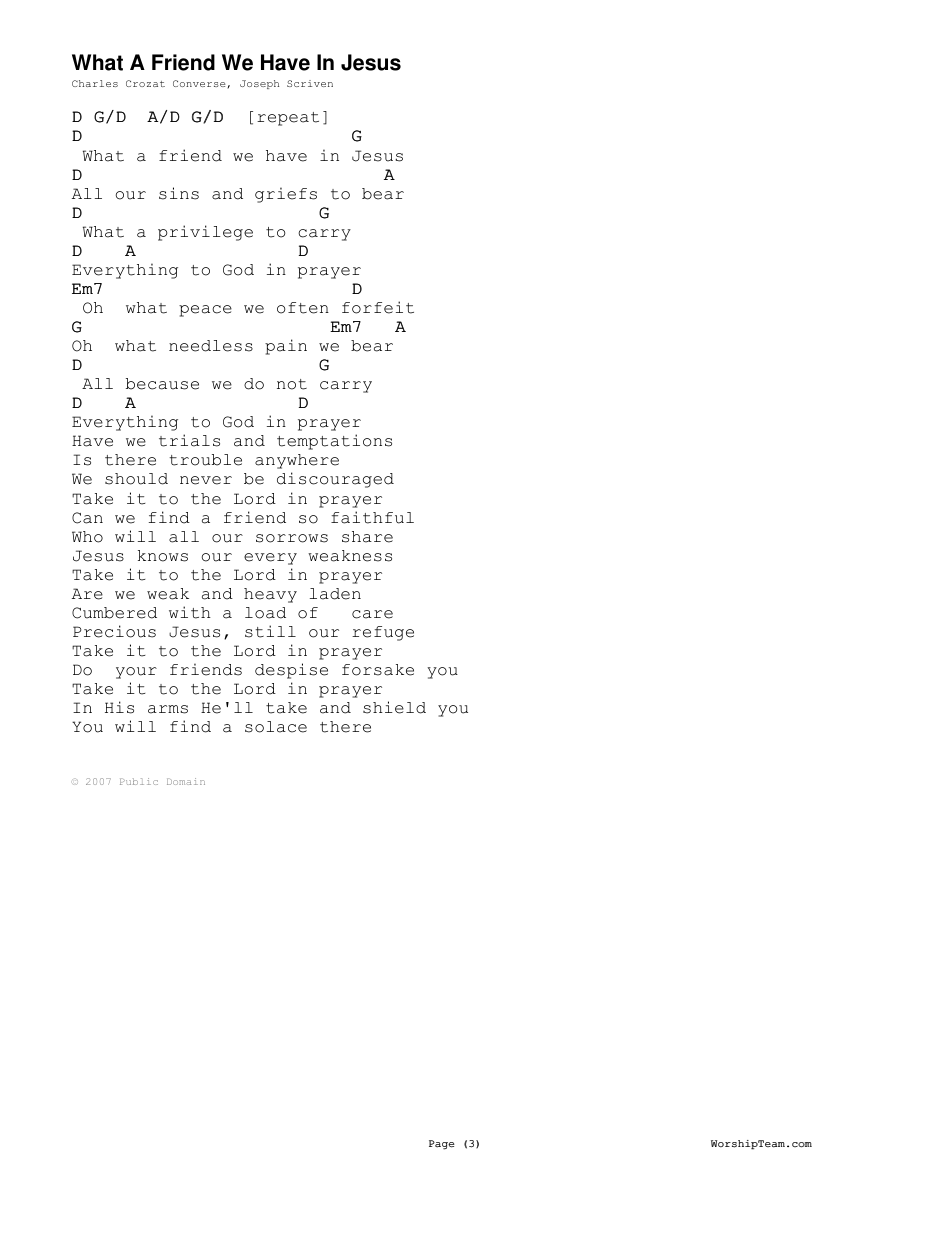  Describe the element at coordinates (186, 781) in the screenshot. I see `Domain` at that location.
